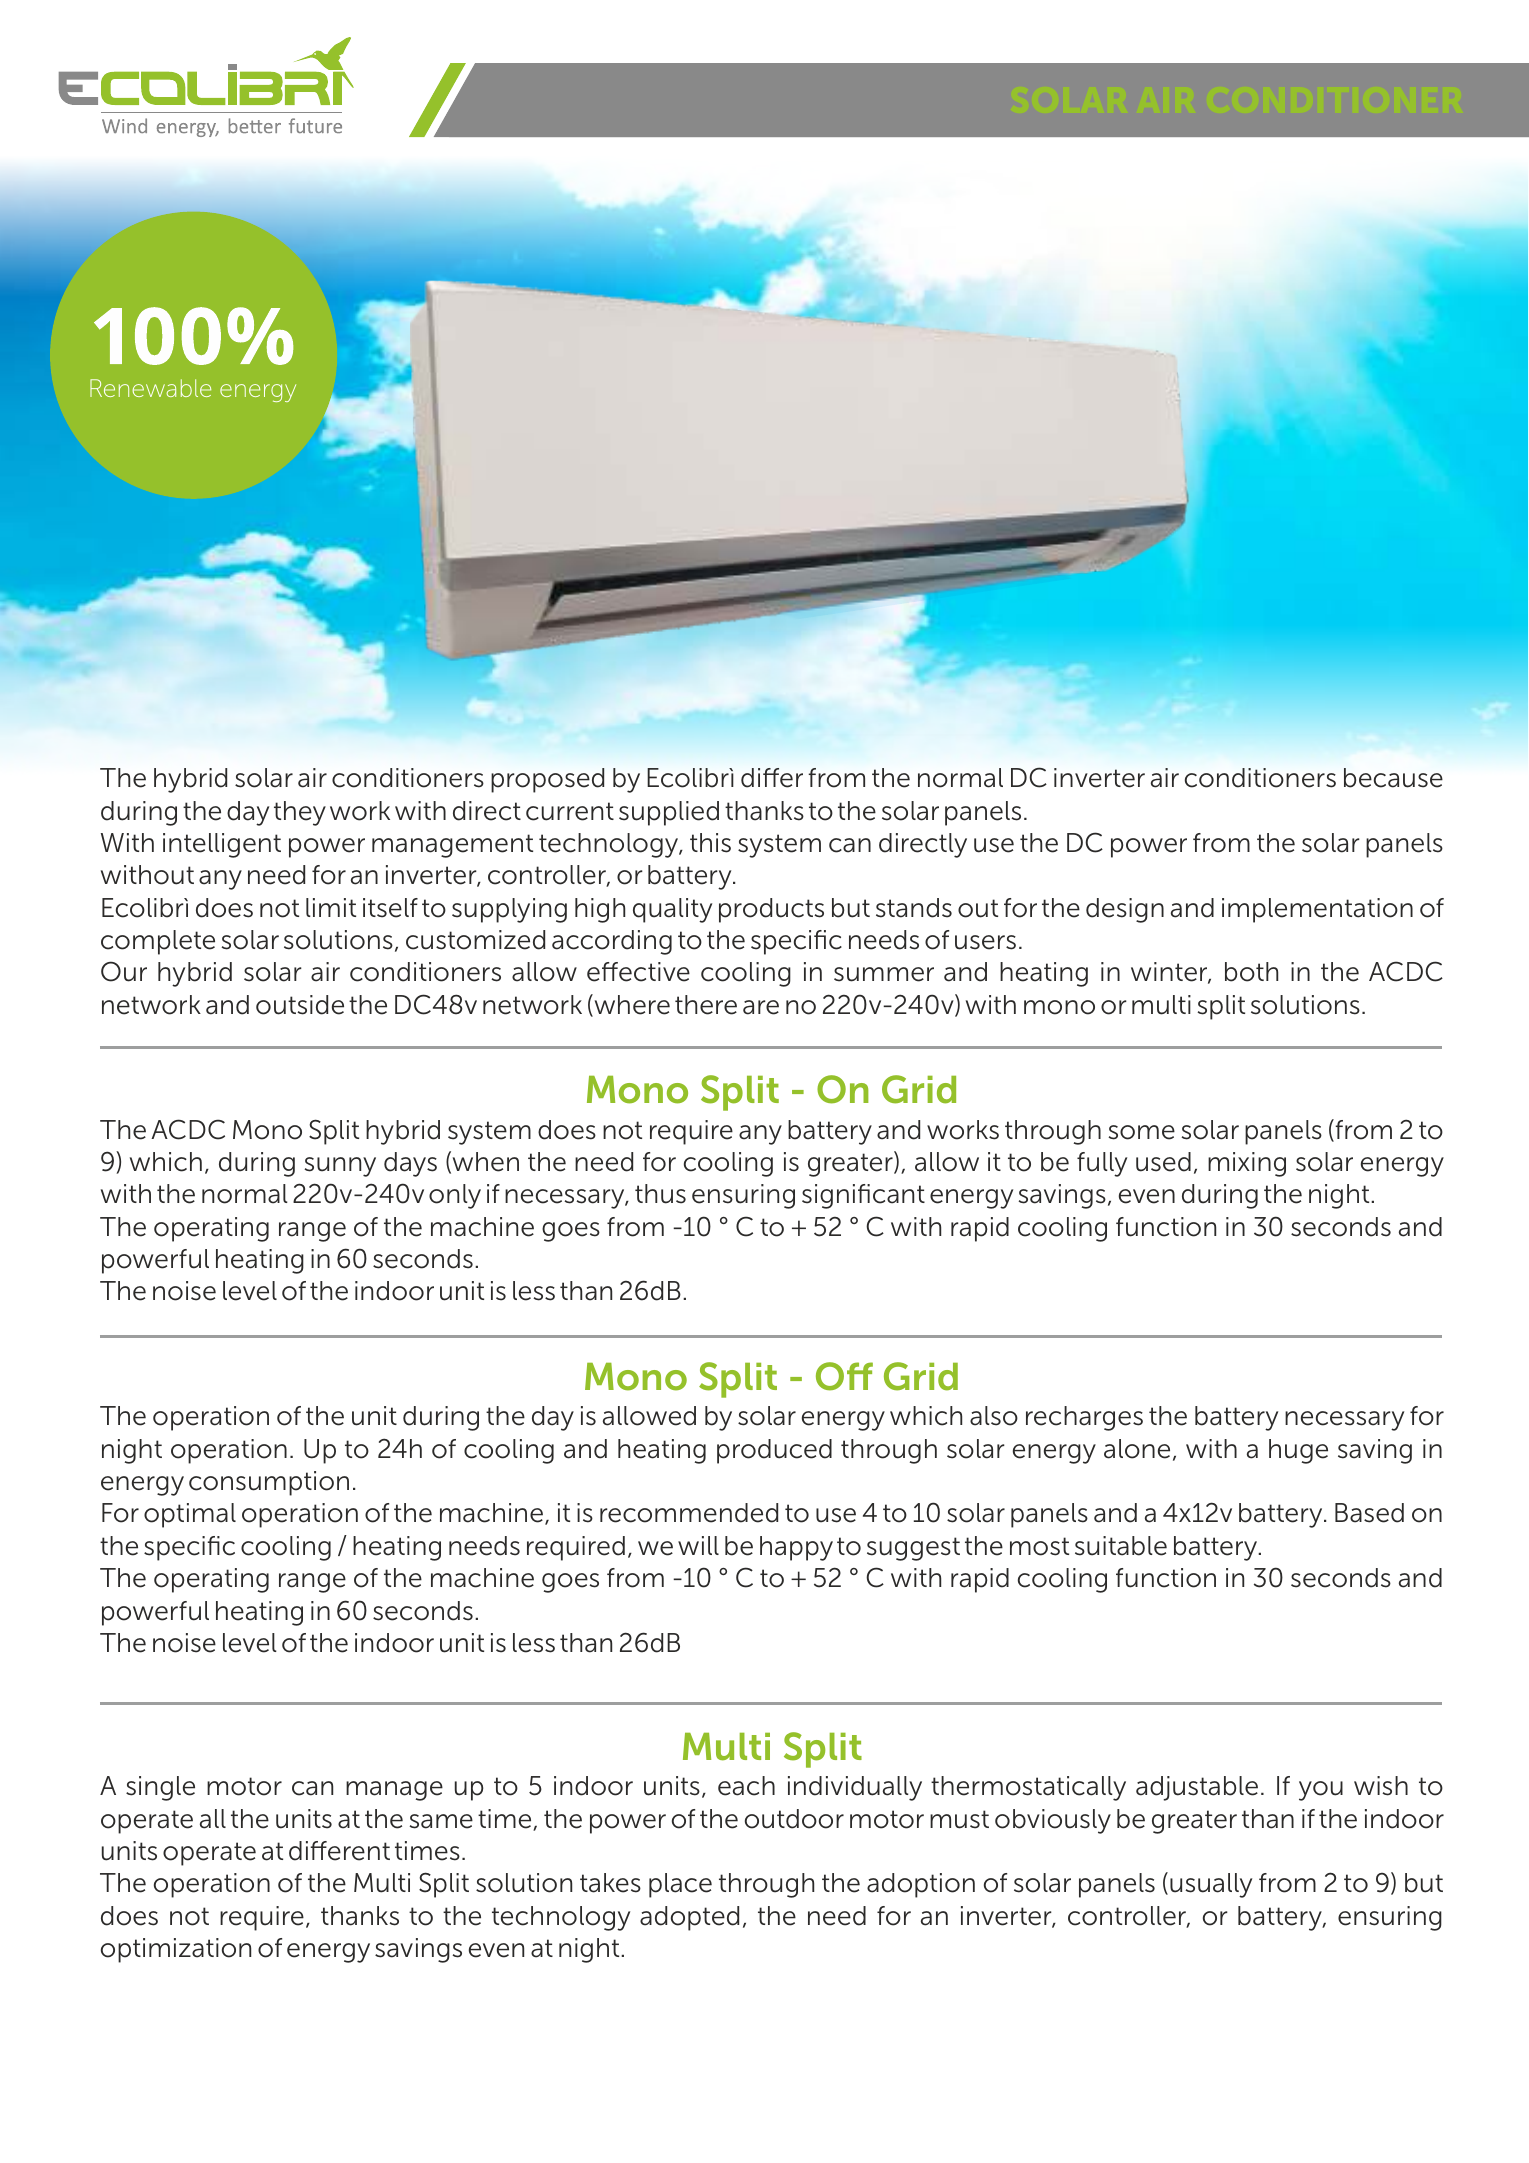  What do you see at coordinates (150, 388) in the page?
I see `Renewable` at bounding box center [150, 388].
